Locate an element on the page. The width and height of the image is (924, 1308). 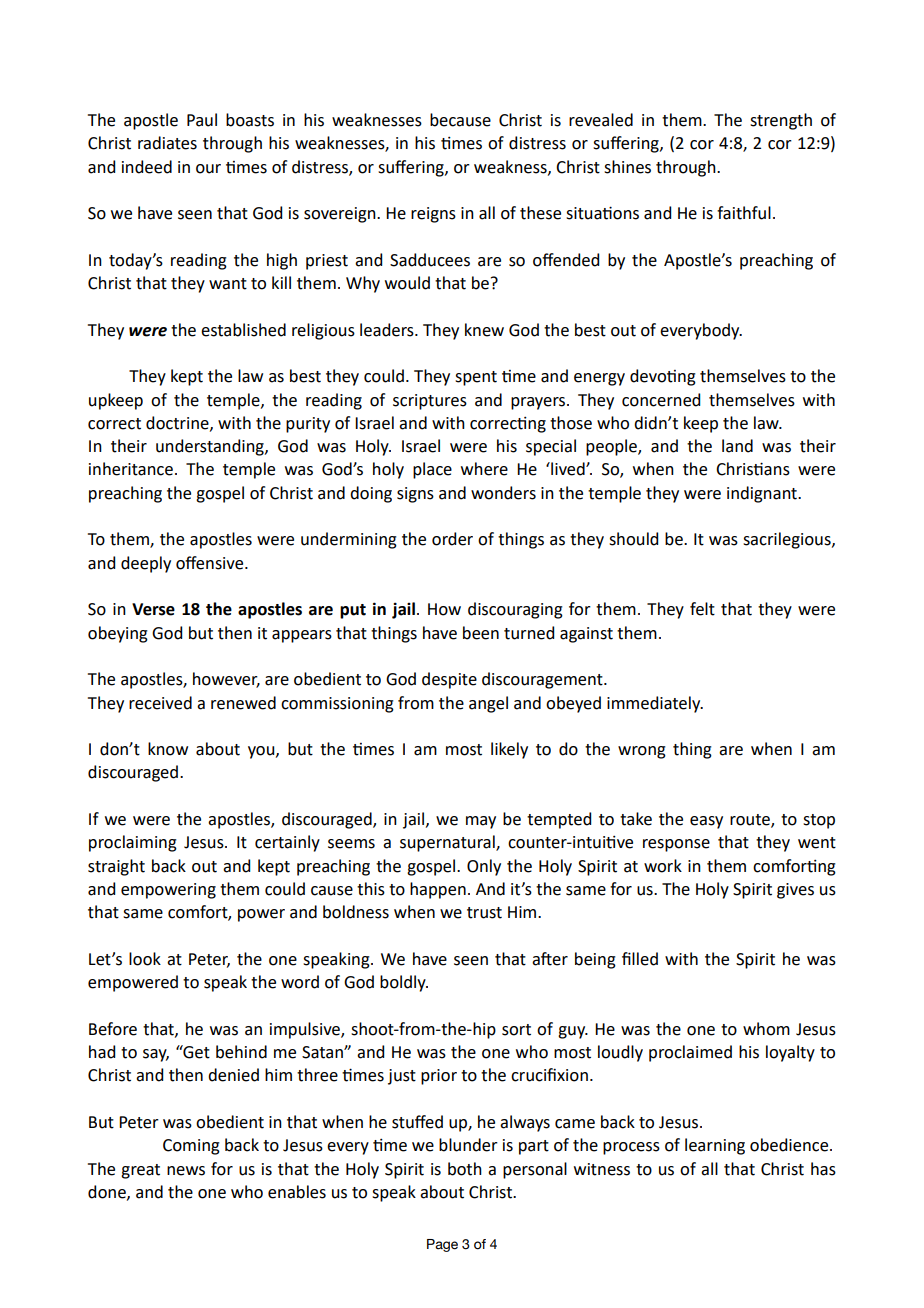
Page is located at coordinates (442, 1245).
